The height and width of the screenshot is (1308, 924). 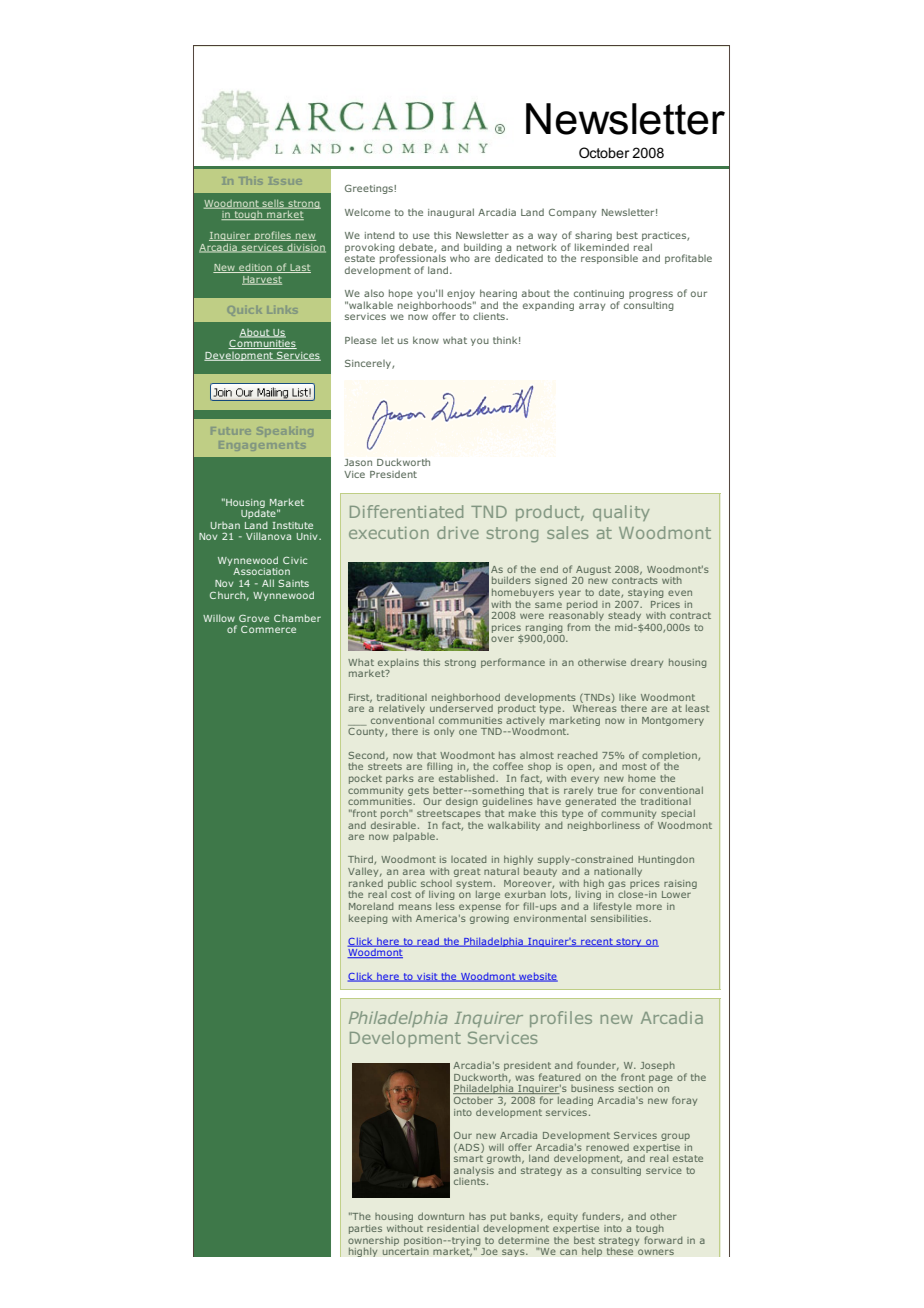 I want to click on building, so click(x=483, y=249).
